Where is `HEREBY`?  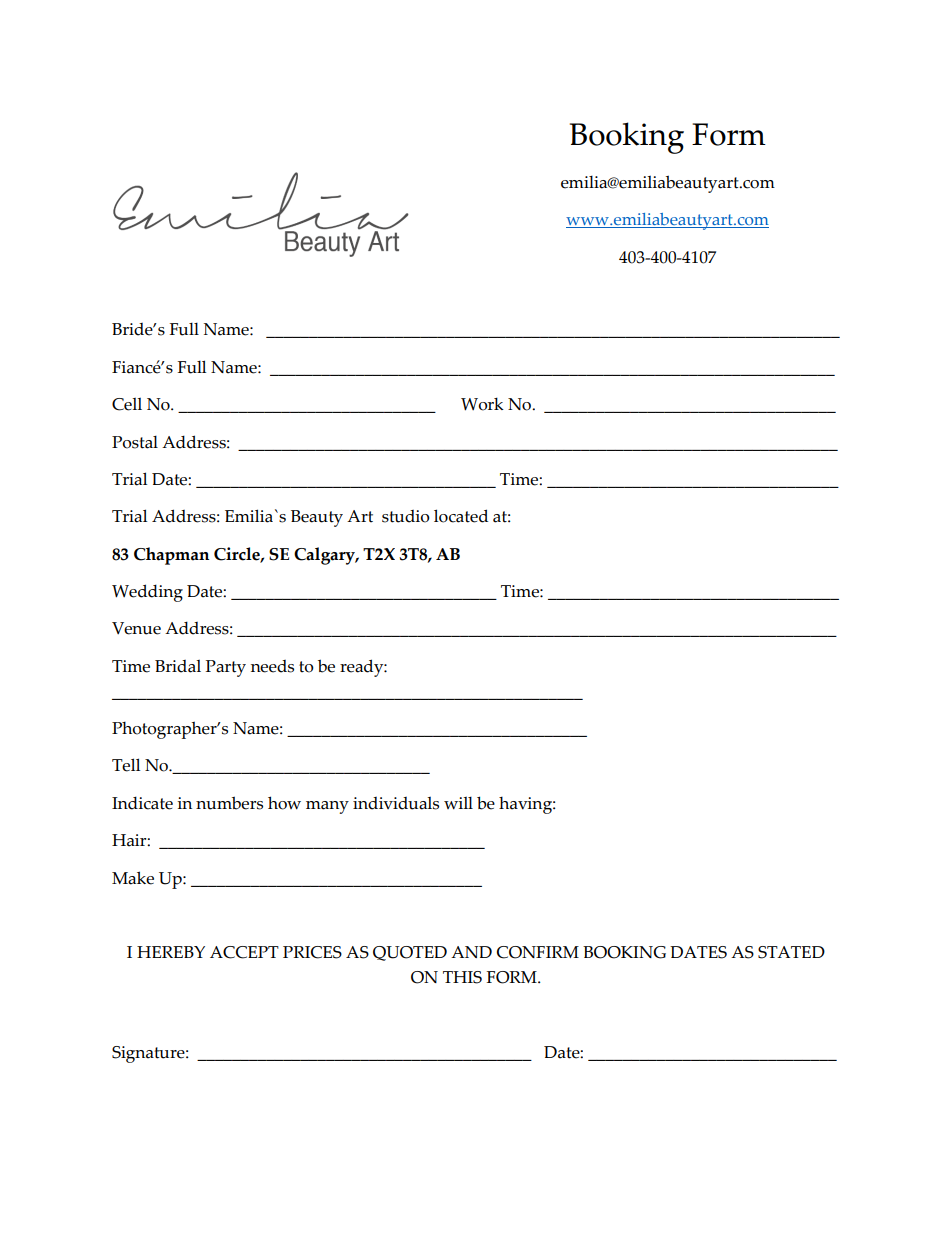
HEREBY is located at coordinates (171, 952).
